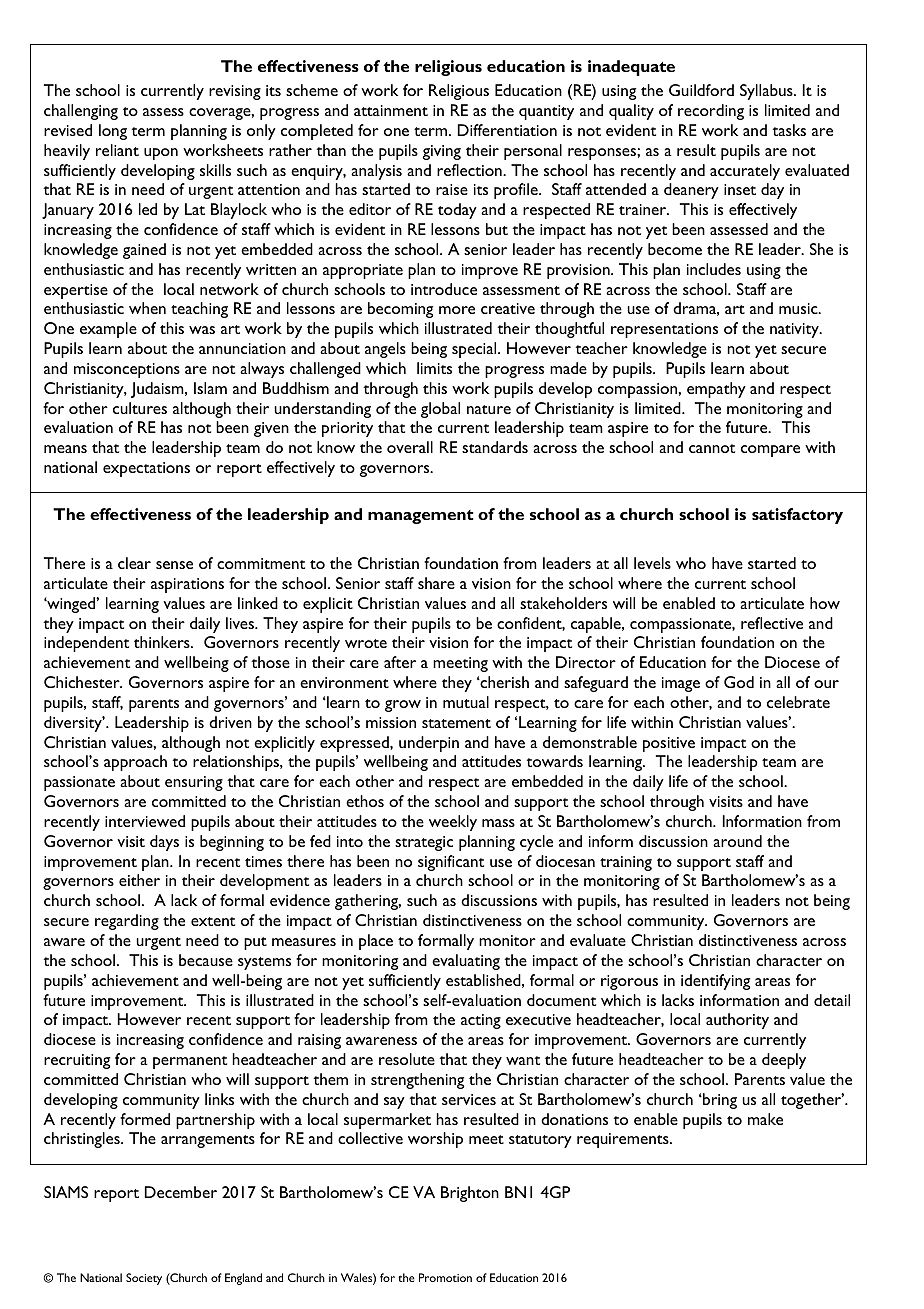  What do you see at coordinates (164, 843) in the screenshot?
I see `days` at bounding box center [164, 843].
